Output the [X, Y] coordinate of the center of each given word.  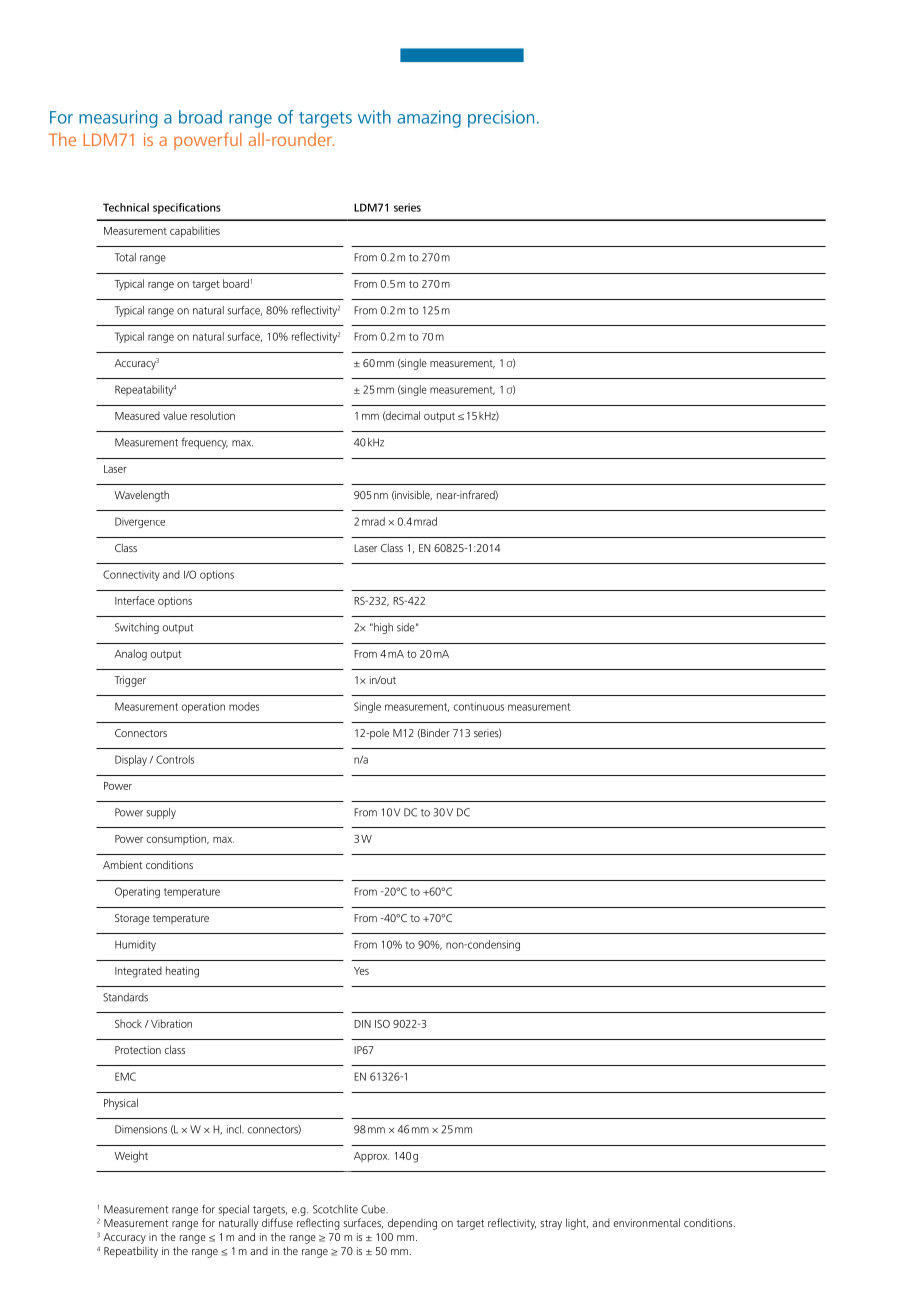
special [233, 1210]
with [374, 117]
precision [501, 119]
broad [200, 117]
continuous [479, 706]
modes [244, 706]
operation [203, 707]
